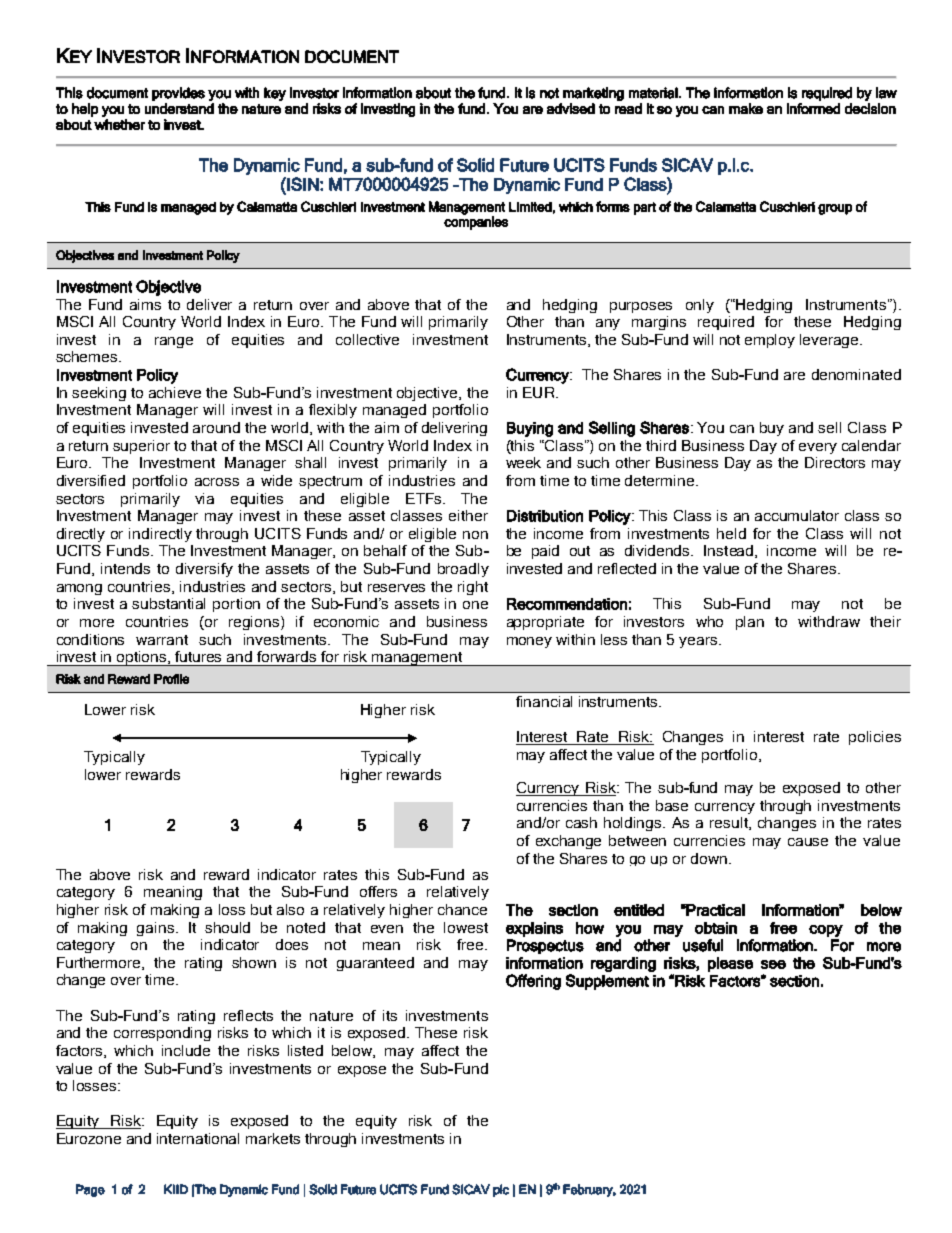 The image size is (952, 1233). I want to click on advised, so click(571, 108).
